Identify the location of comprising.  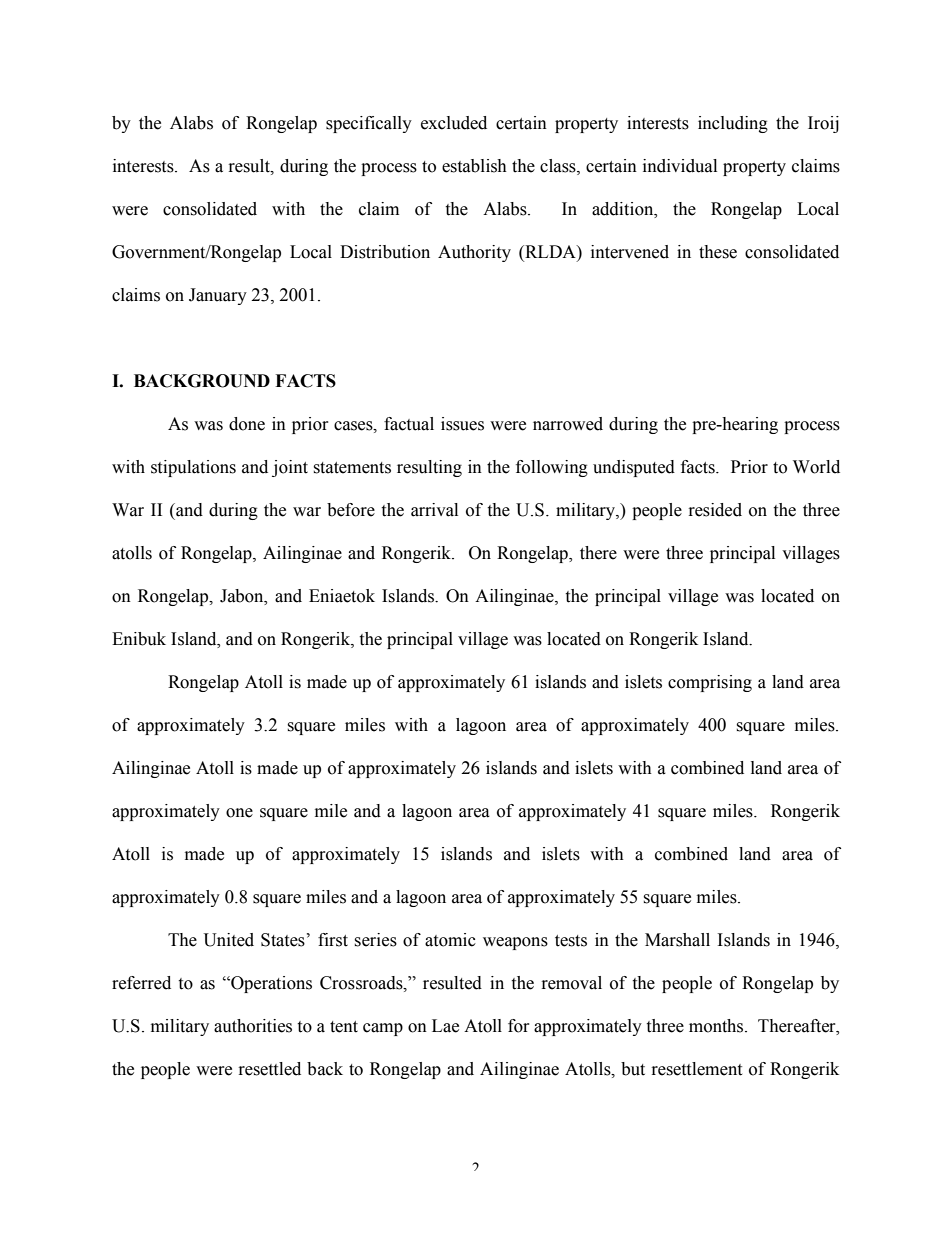
(710, 683).
